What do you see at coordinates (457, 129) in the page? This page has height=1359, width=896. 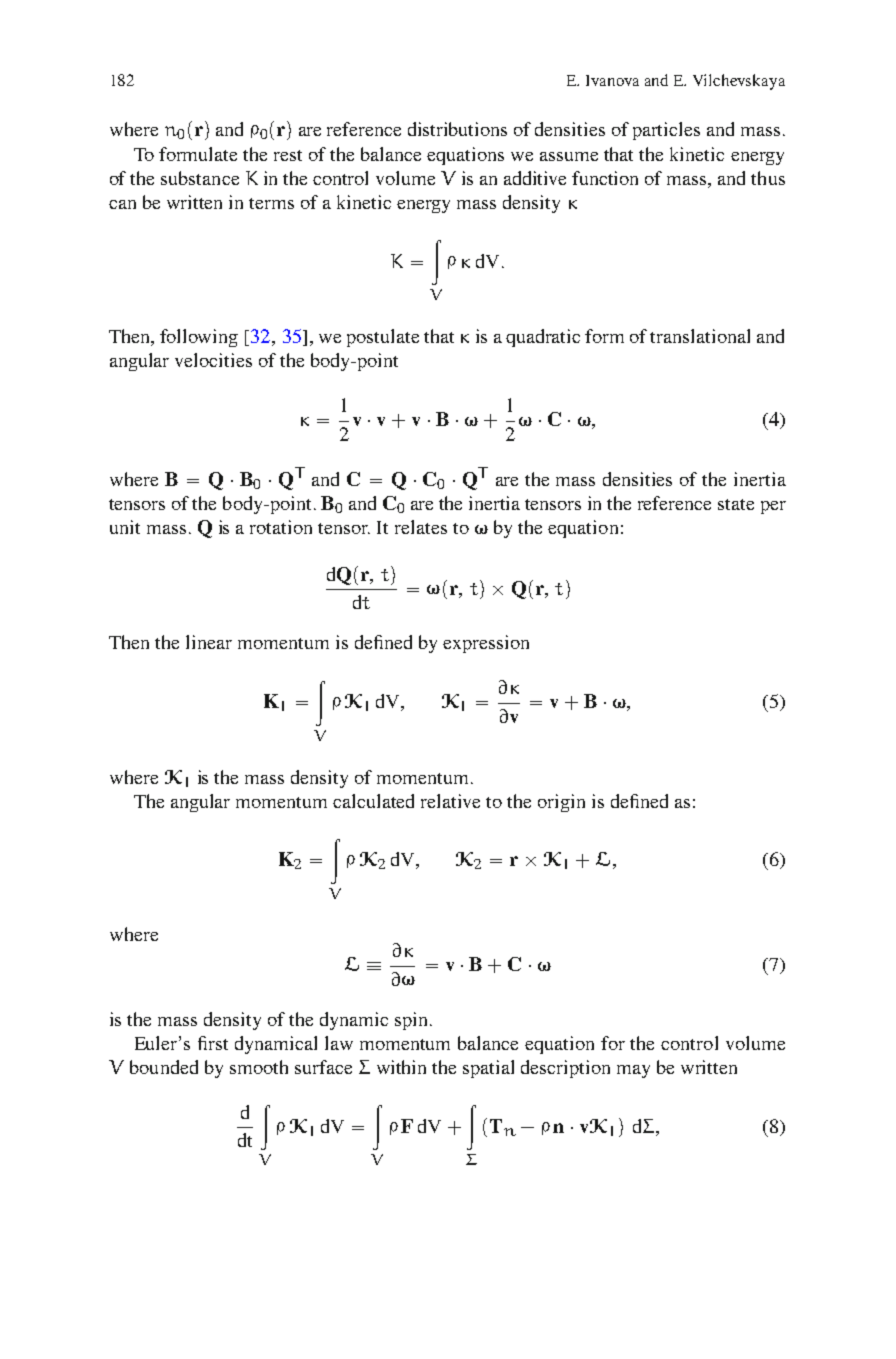 I see `distributions` at bounding box center [457, 129].
